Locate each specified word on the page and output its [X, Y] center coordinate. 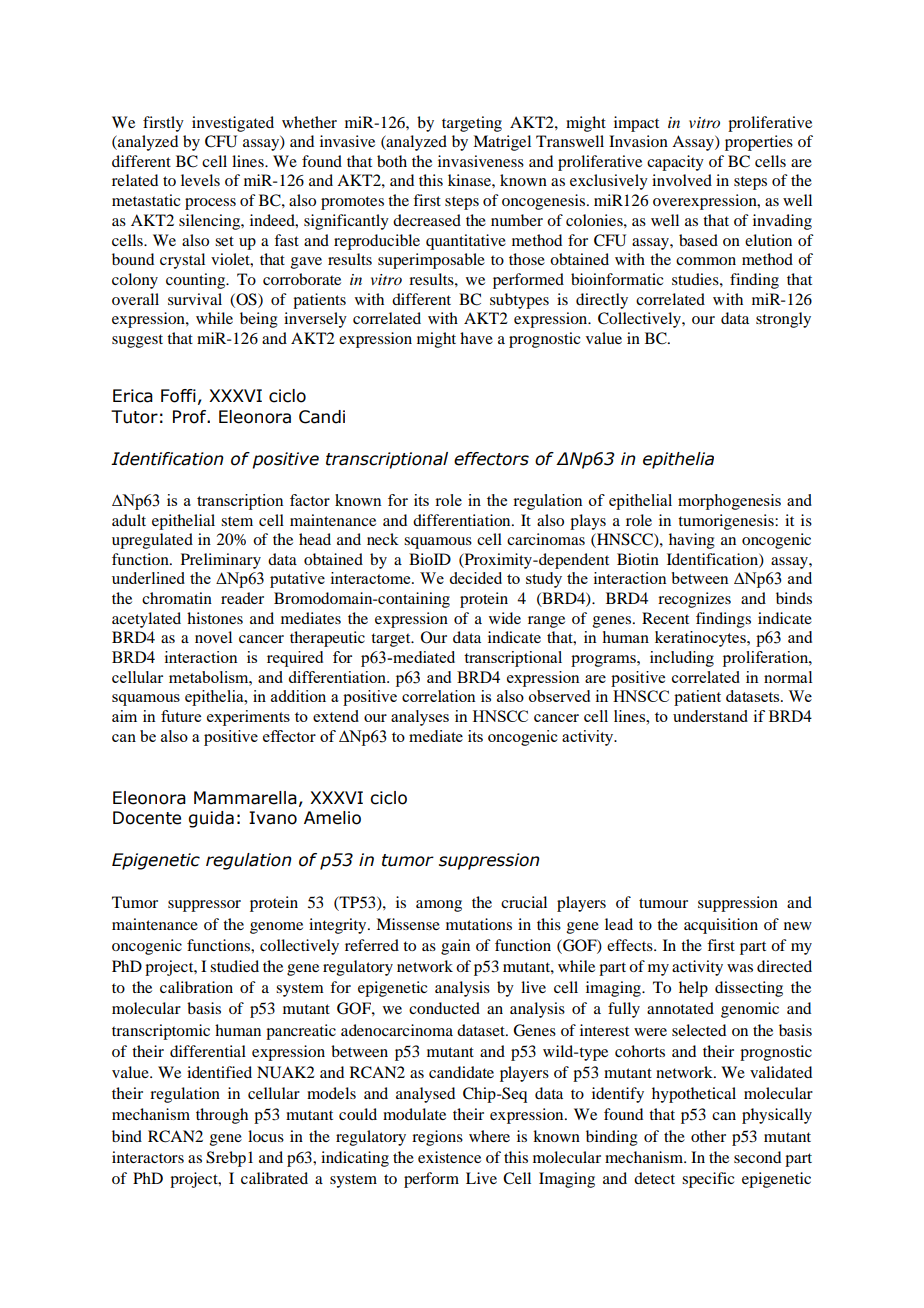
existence [449, 1157]
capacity [675, 163]
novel [213, 637]
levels [200, 180]
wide [505, 618]
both [392, 161]
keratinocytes [701, 639]
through [222, 1116]
